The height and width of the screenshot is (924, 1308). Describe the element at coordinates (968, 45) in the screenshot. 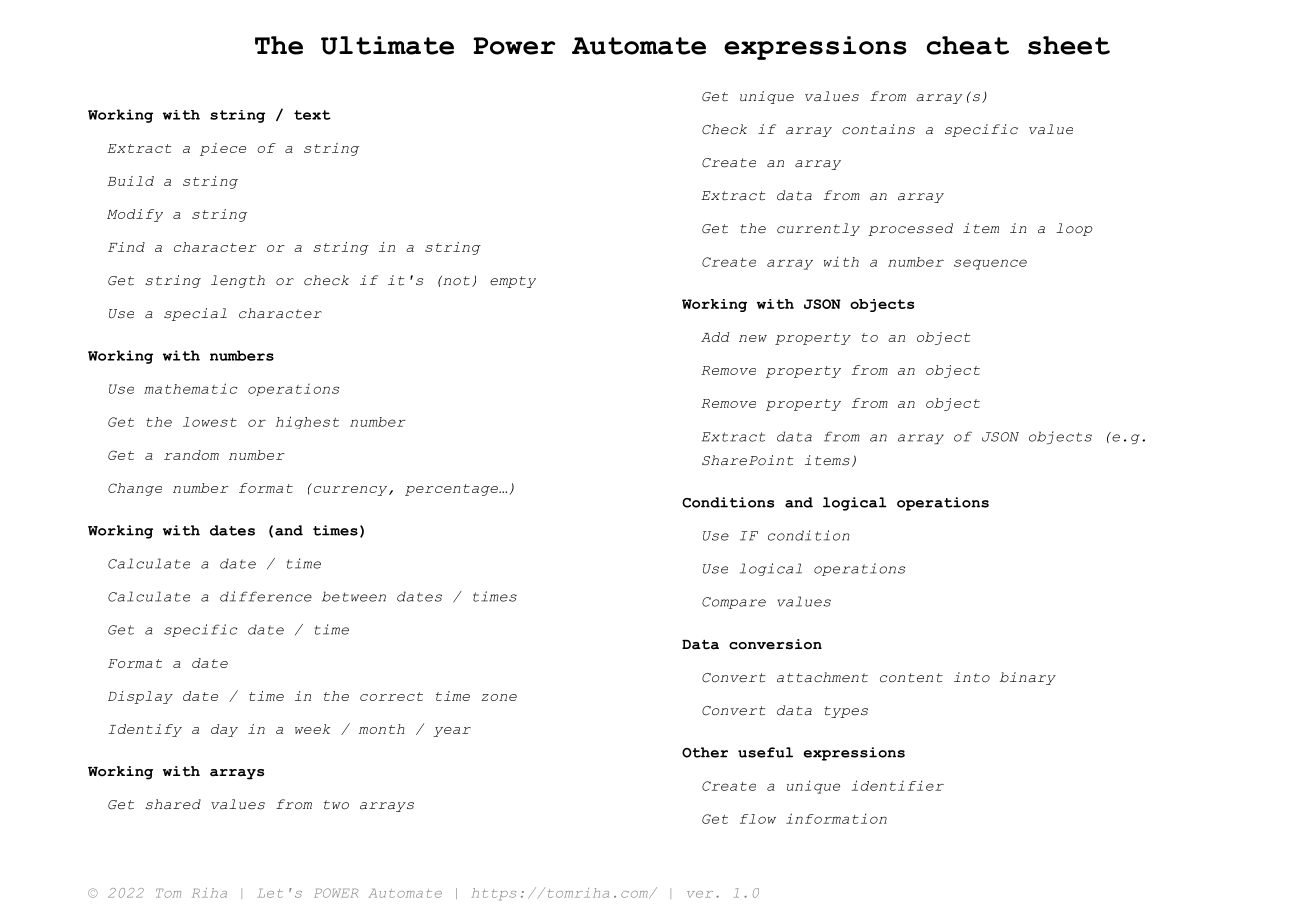

I see `cheat` at that location.
